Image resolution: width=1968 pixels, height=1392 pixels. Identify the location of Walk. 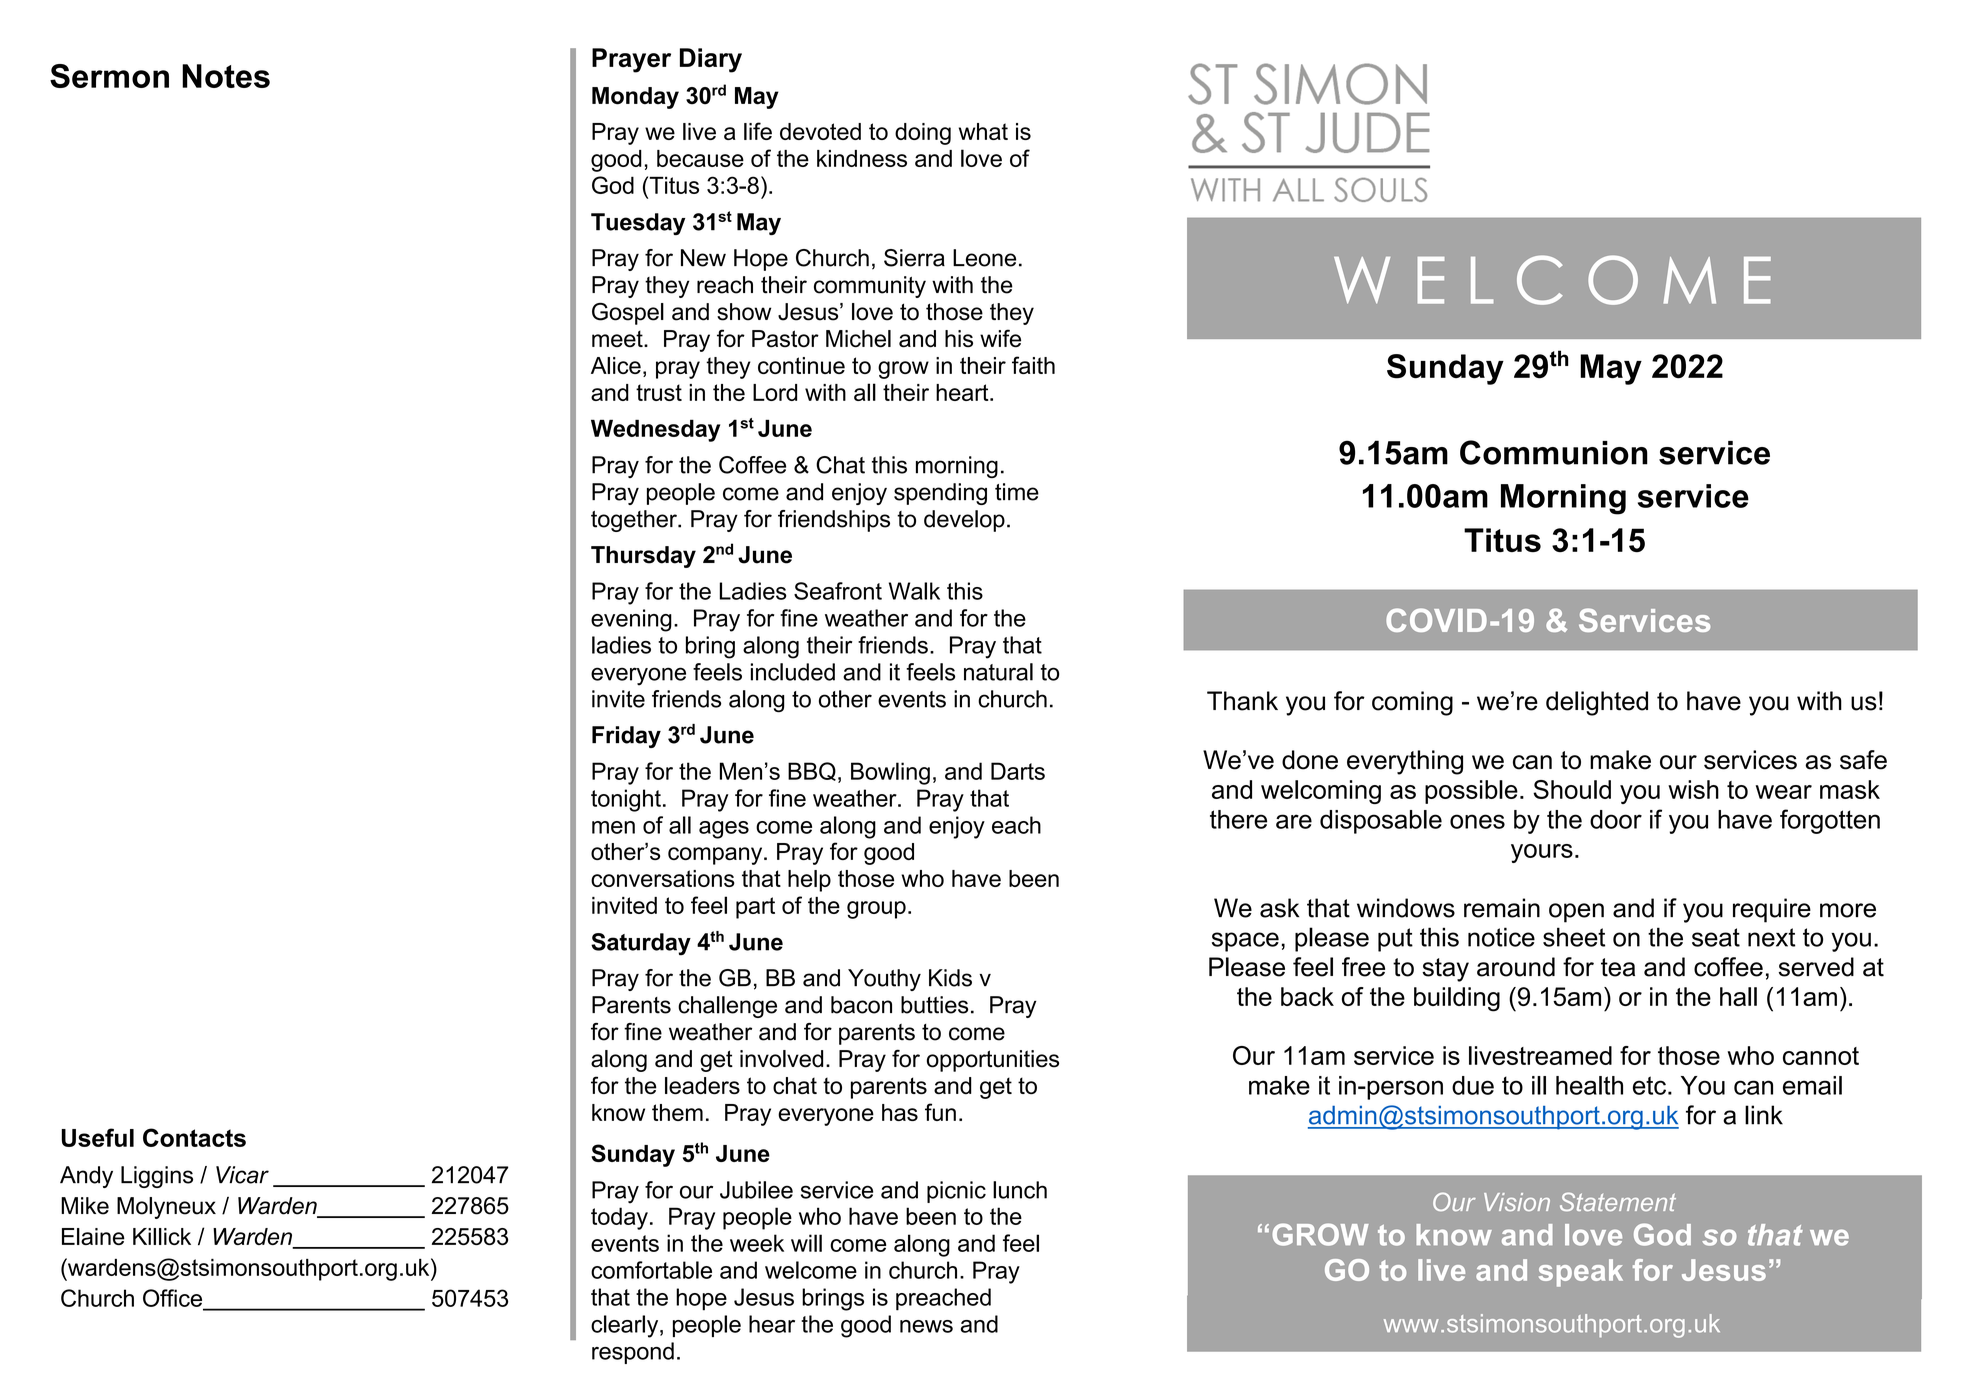
(914, 591).
